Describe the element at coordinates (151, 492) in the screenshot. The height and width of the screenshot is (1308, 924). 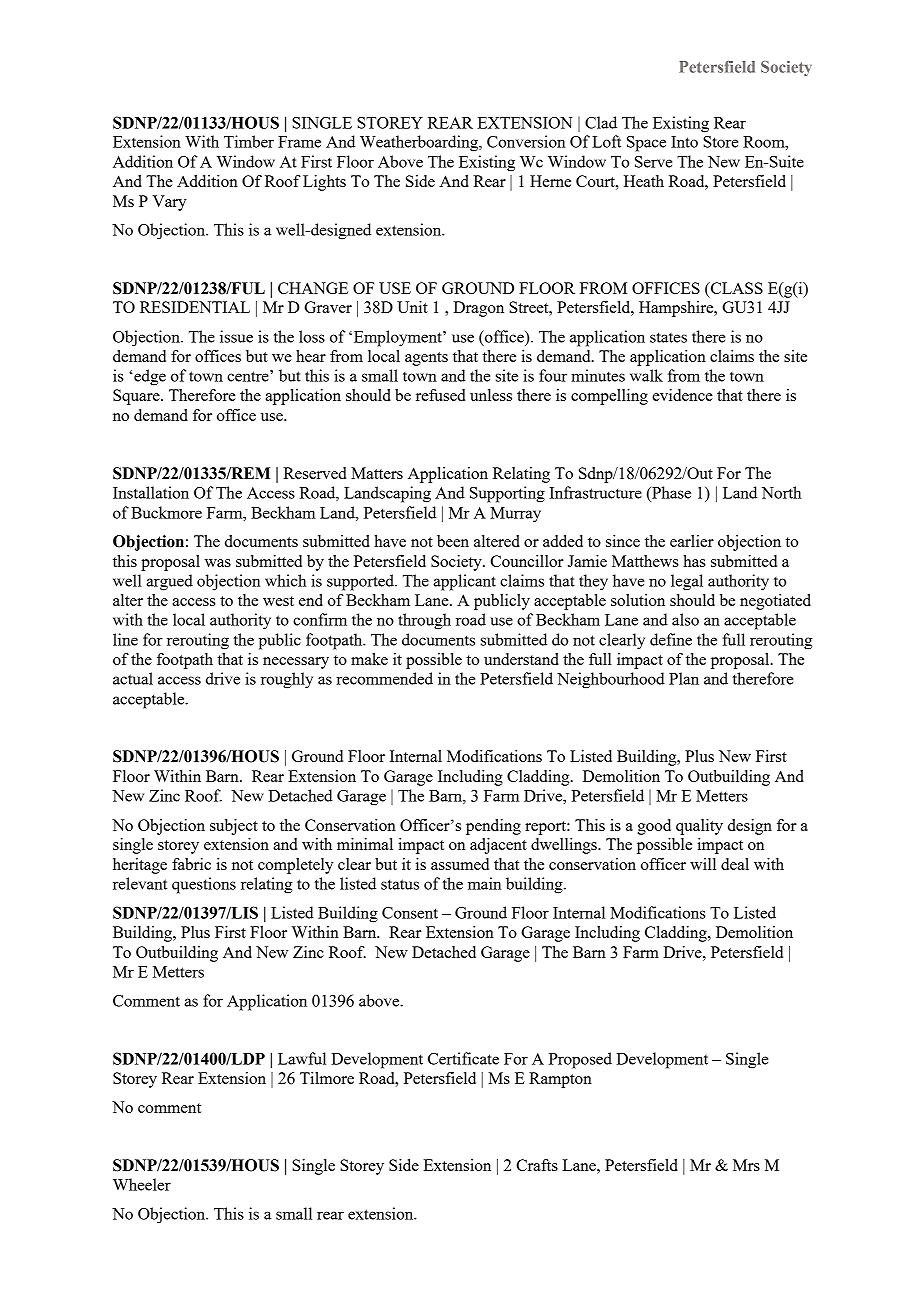
I see `Installation` at that location.
